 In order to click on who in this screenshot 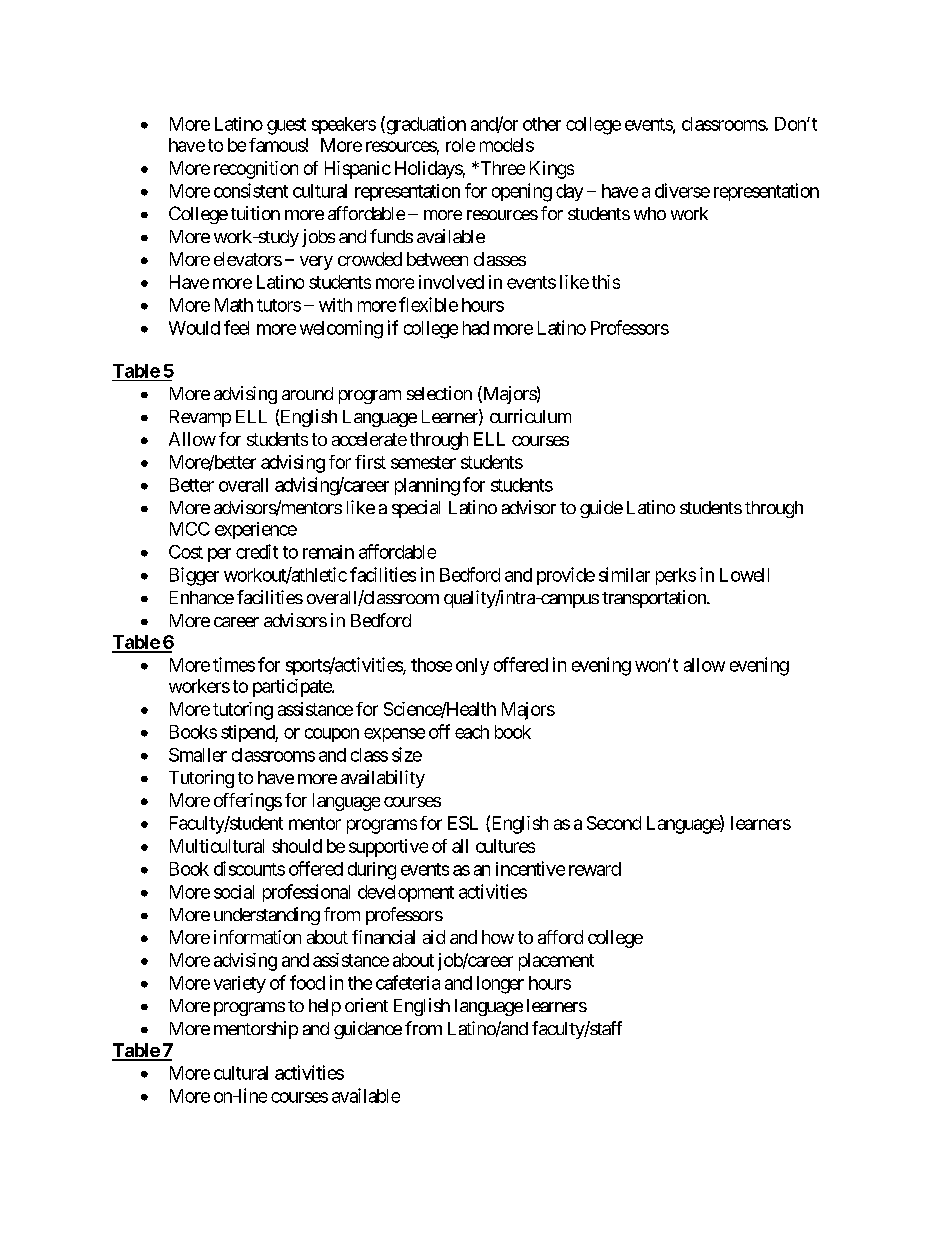, I will do `click(650, 213)`.
